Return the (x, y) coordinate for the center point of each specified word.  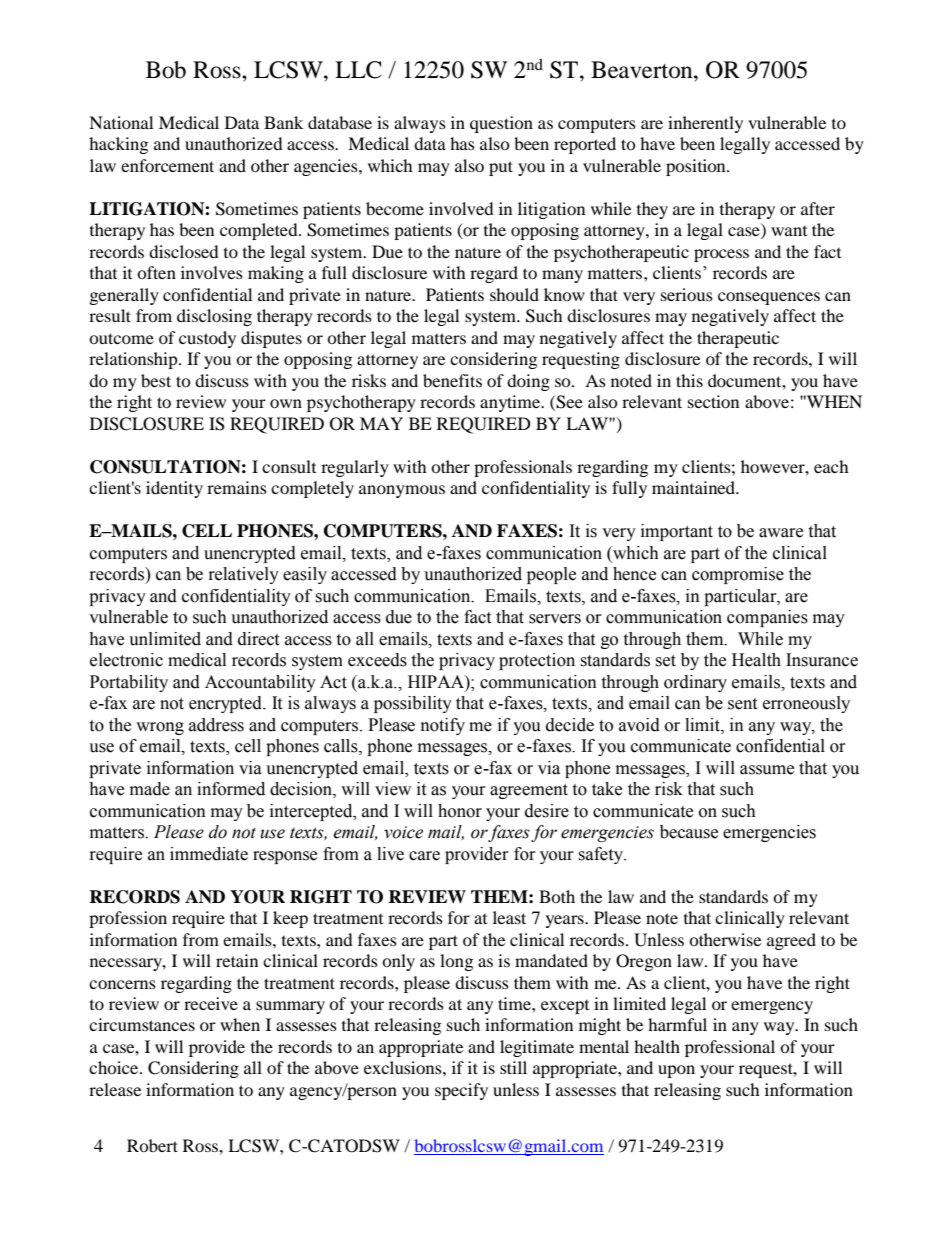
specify (461, 1091)
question (501, 124)
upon (676, 1071)
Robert (152, 1145)
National (121, 122)
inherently (705, 124)
